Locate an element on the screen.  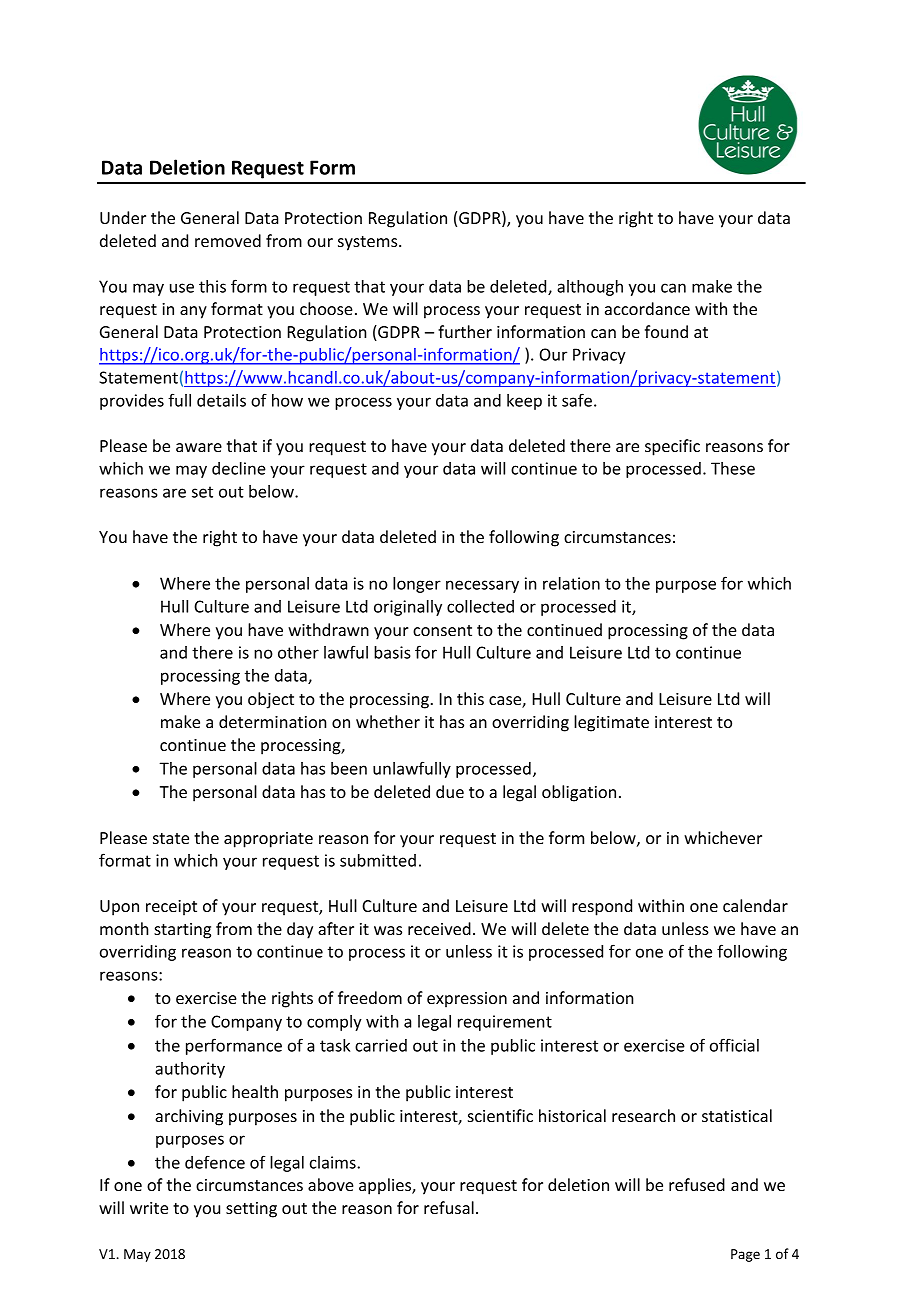
received is located at coordinates (439, 928).
